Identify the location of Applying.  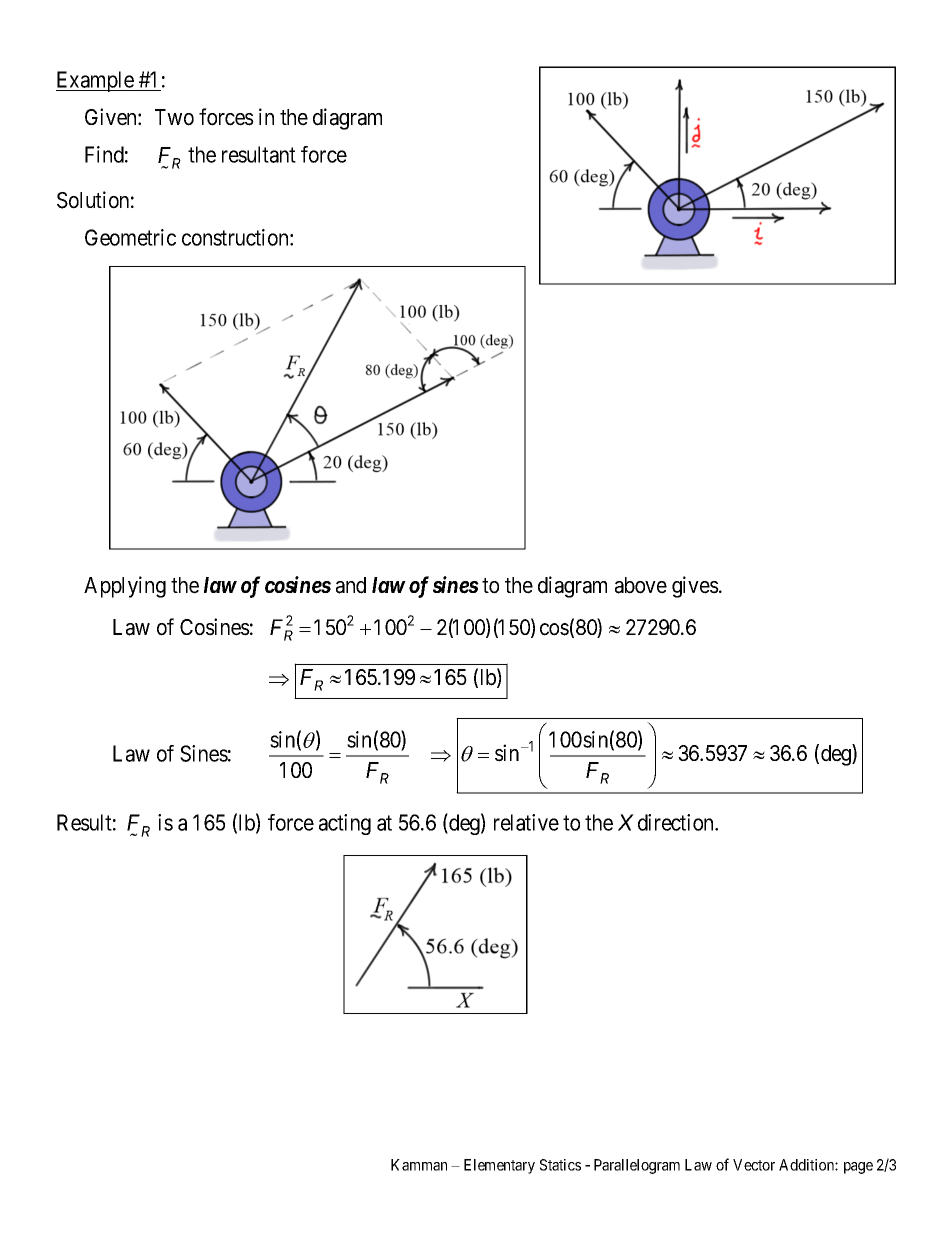
(125, 587).
